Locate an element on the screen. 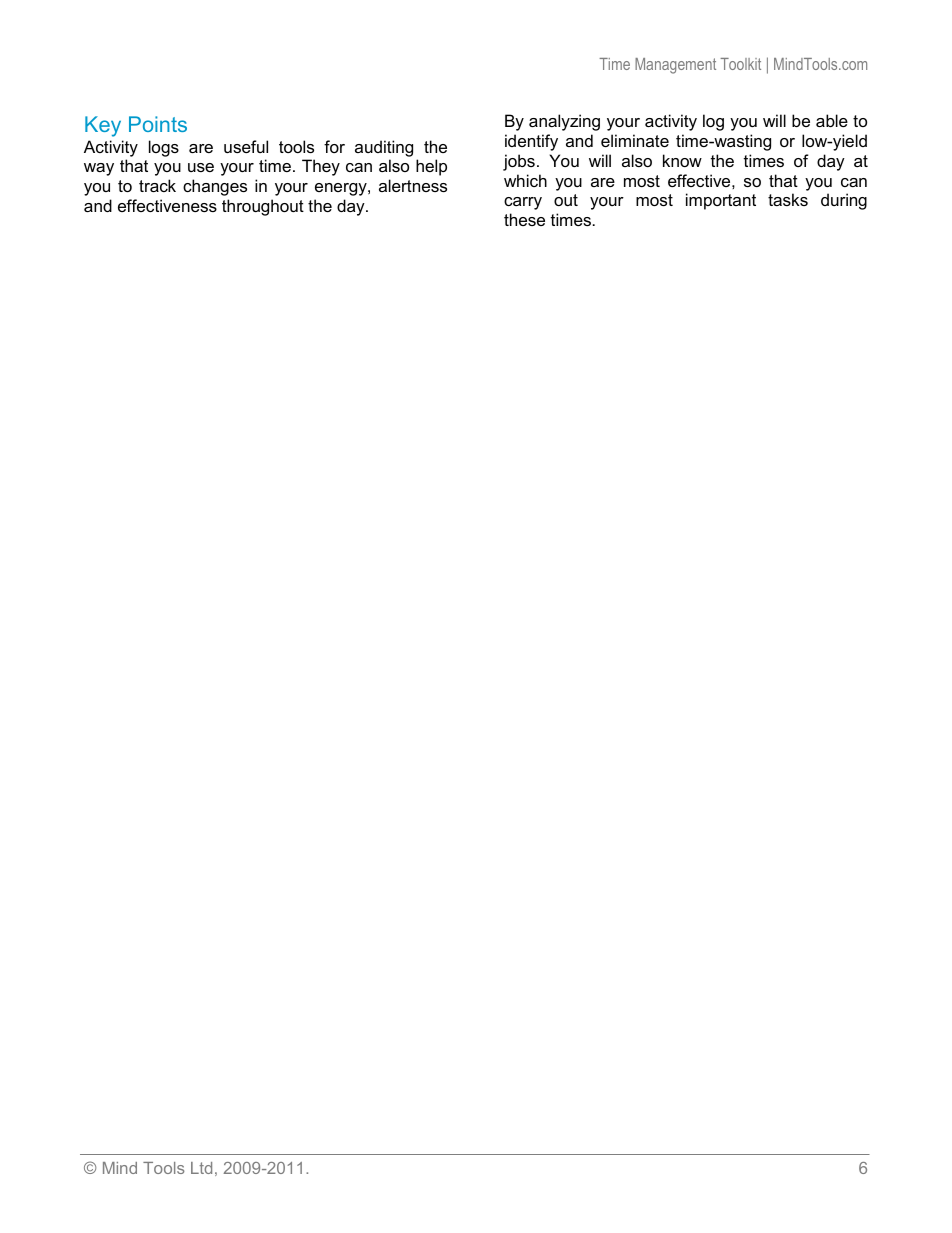 Image resolution: width=952 pixels, height=1233 pixels. Toolkit is located at coordinates (740, 64).
